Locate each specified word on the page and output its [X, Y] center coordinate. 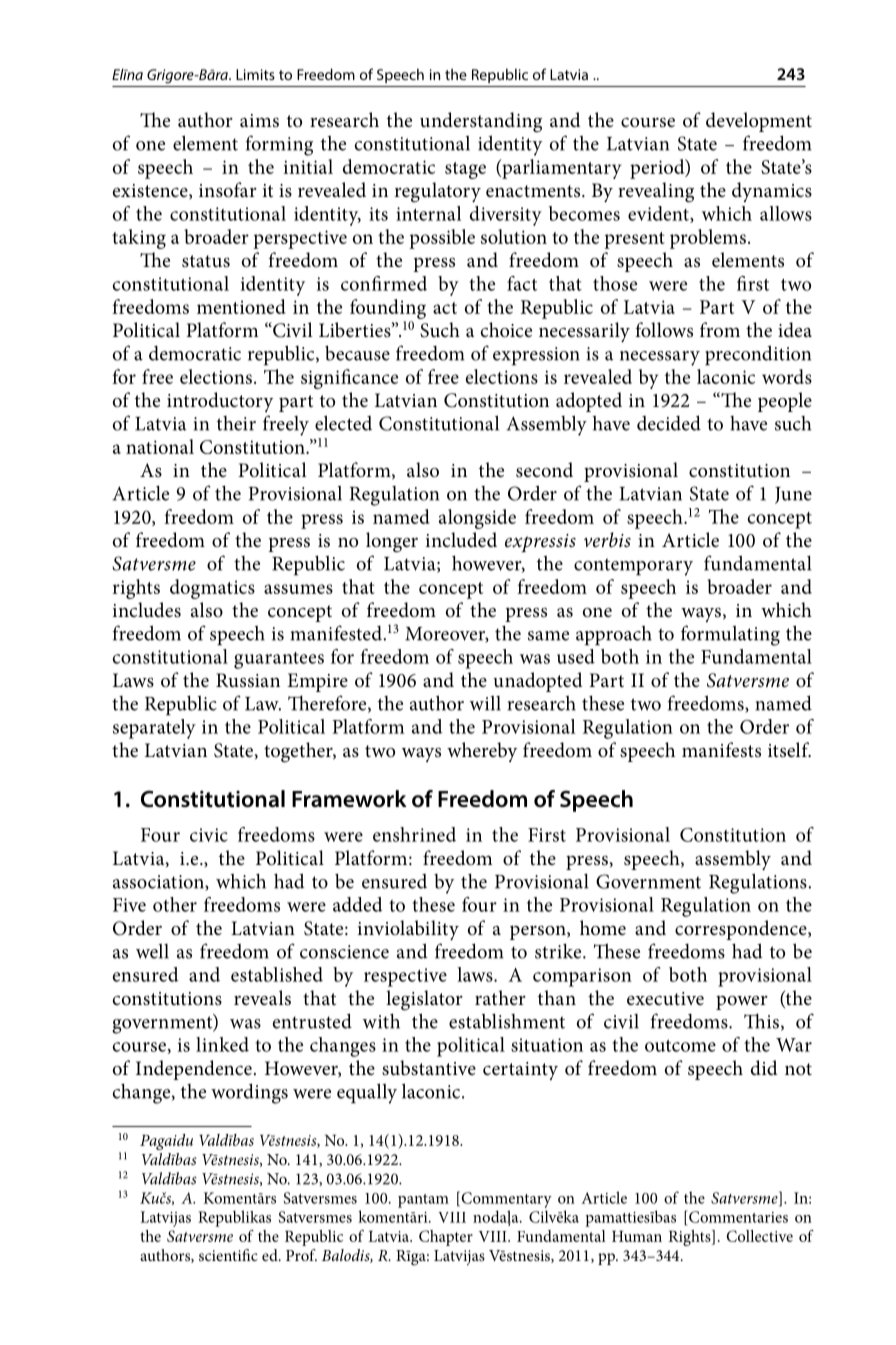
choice [506, 329]
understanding [481, 122]
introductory [220, 402]
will [485, 703]
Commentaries [737, 1216]
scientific [228, 1255]
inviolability [408, 930]
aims [259, 121]
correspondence [742, 930]
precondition [758, 355]
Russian [248, 680]
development [759, 122]
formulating [730, 635]
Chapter [446, 1238]
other [175, 904]
